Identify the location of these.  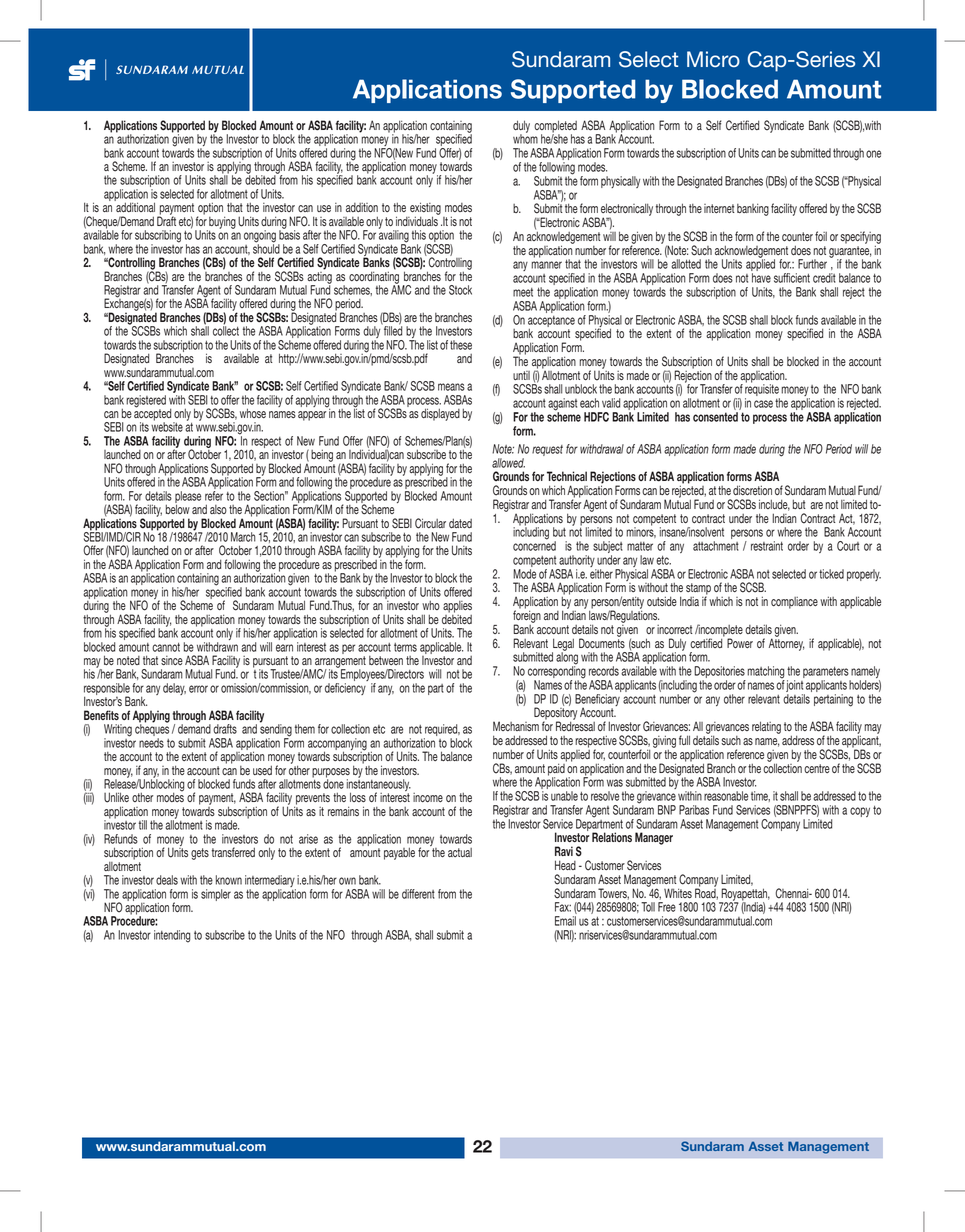
(461, 345).
